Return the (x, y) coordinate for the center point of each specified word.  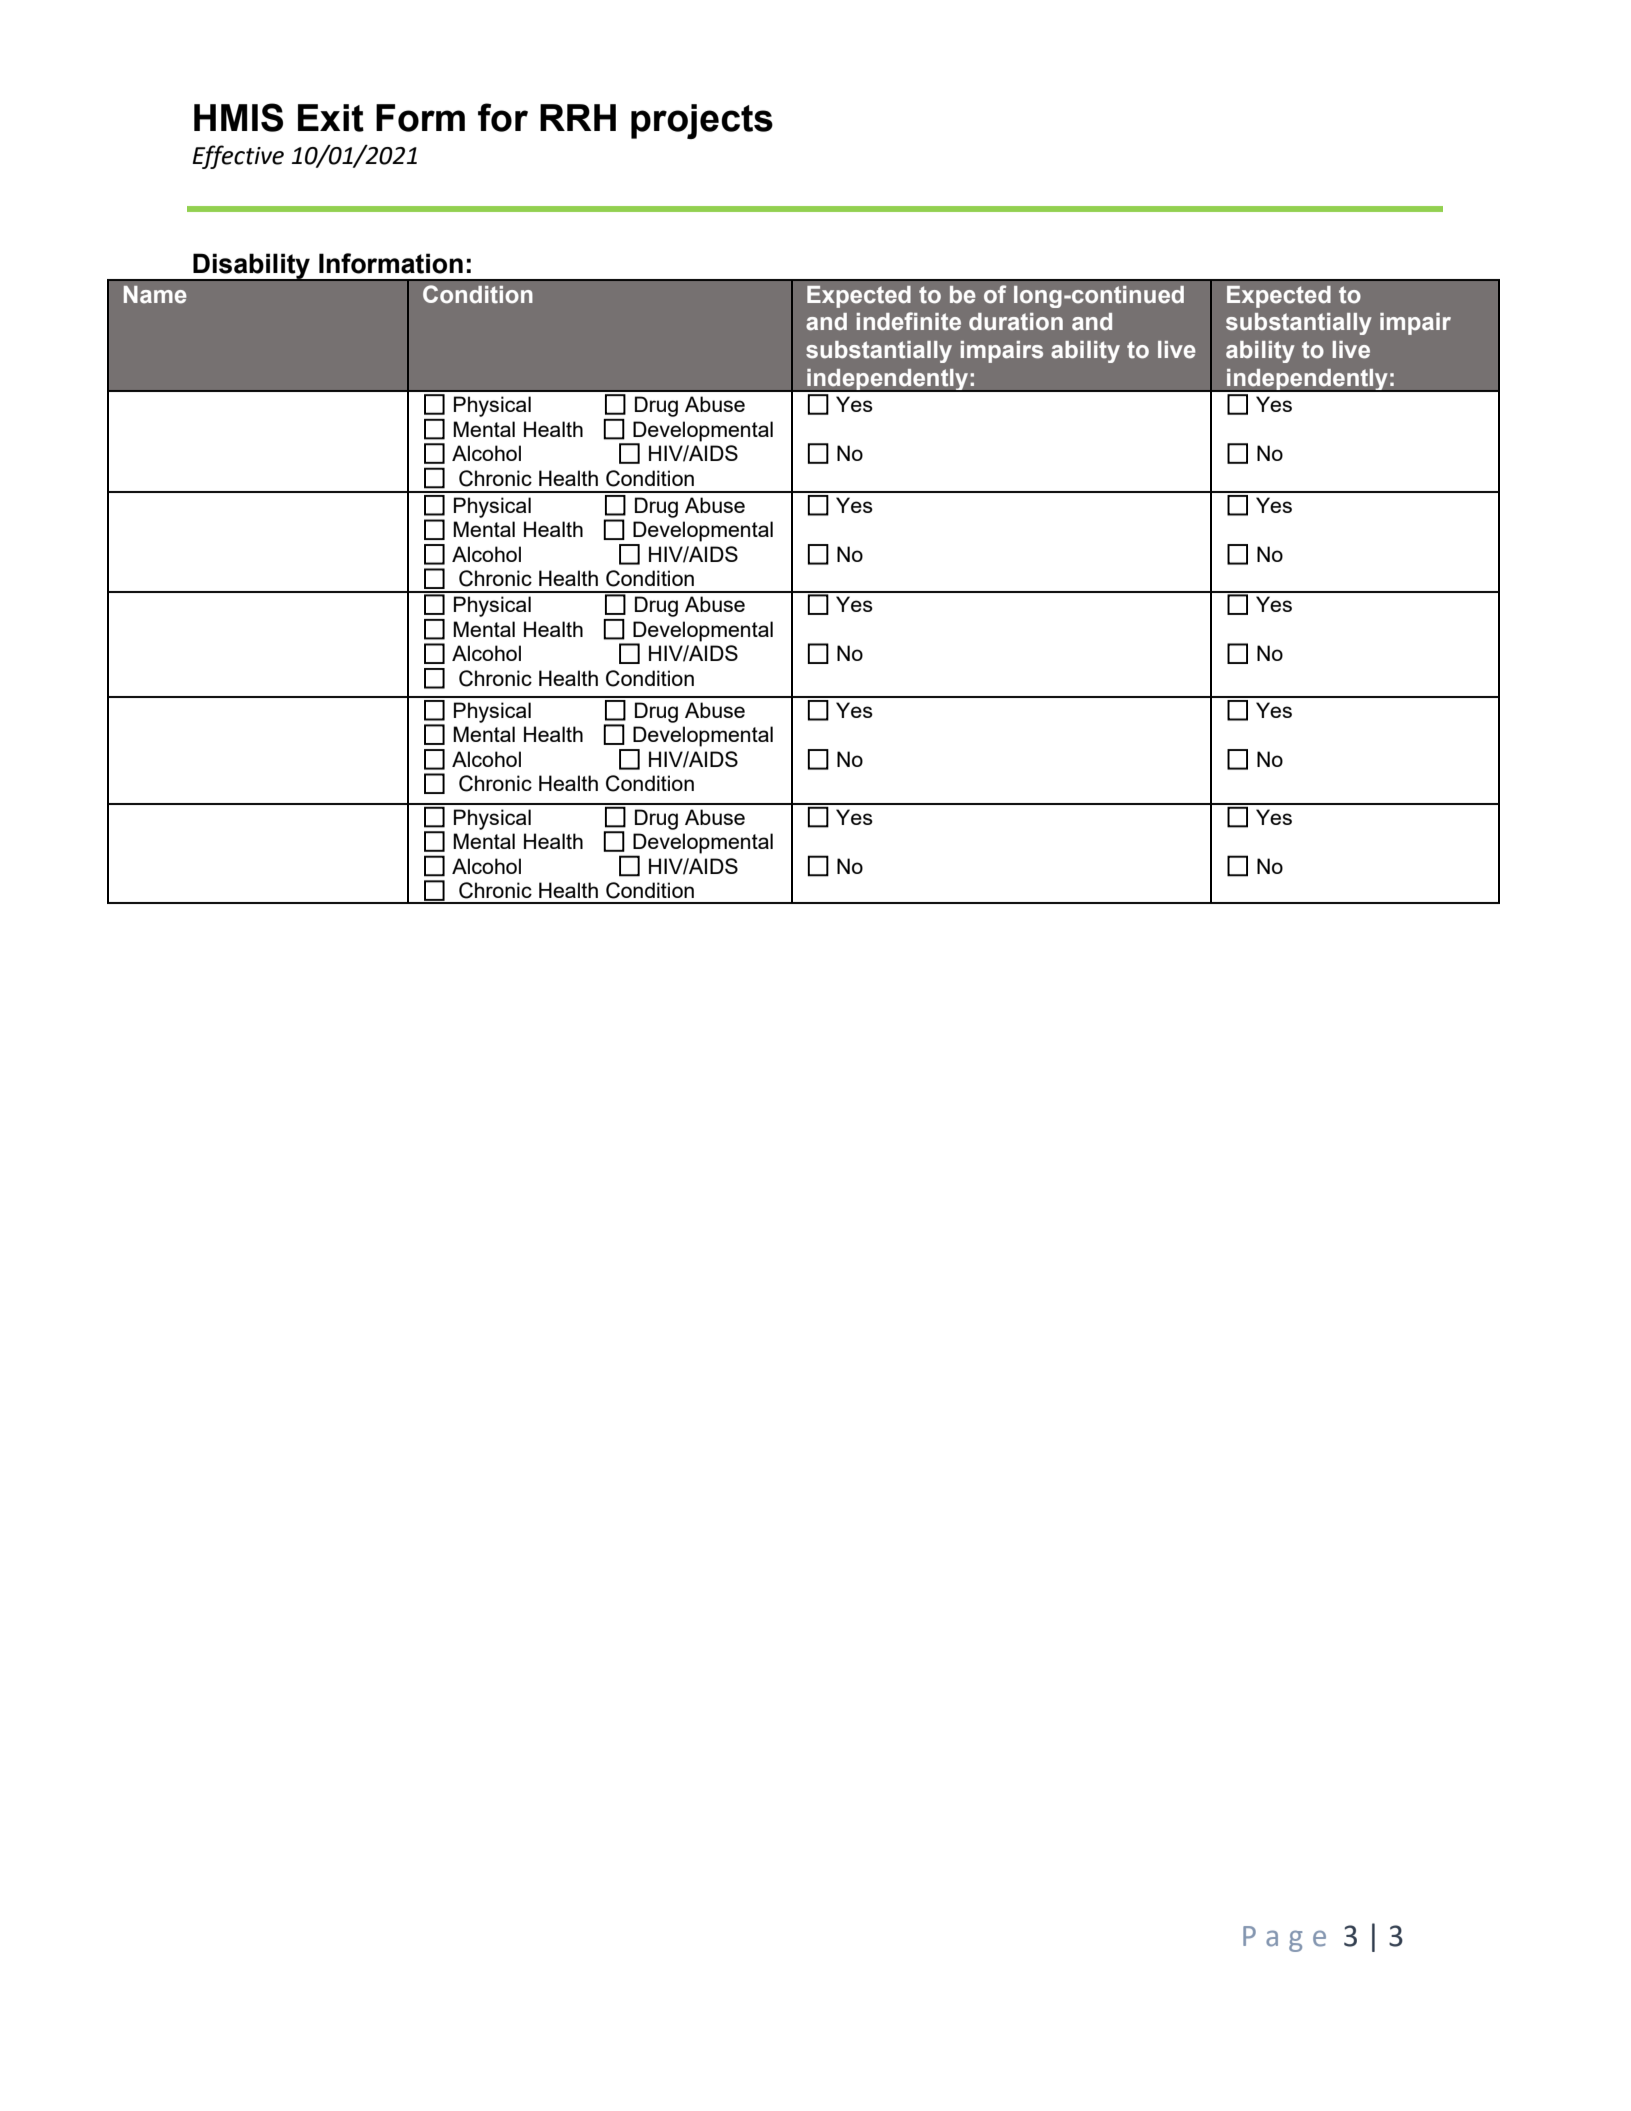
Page (1284, 1939)
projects (702, 121)
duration (1016, 322)
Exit (331, 118)
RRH (578, 117)
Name (155, 295)
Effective (238, 157)
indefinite (909, 321)
